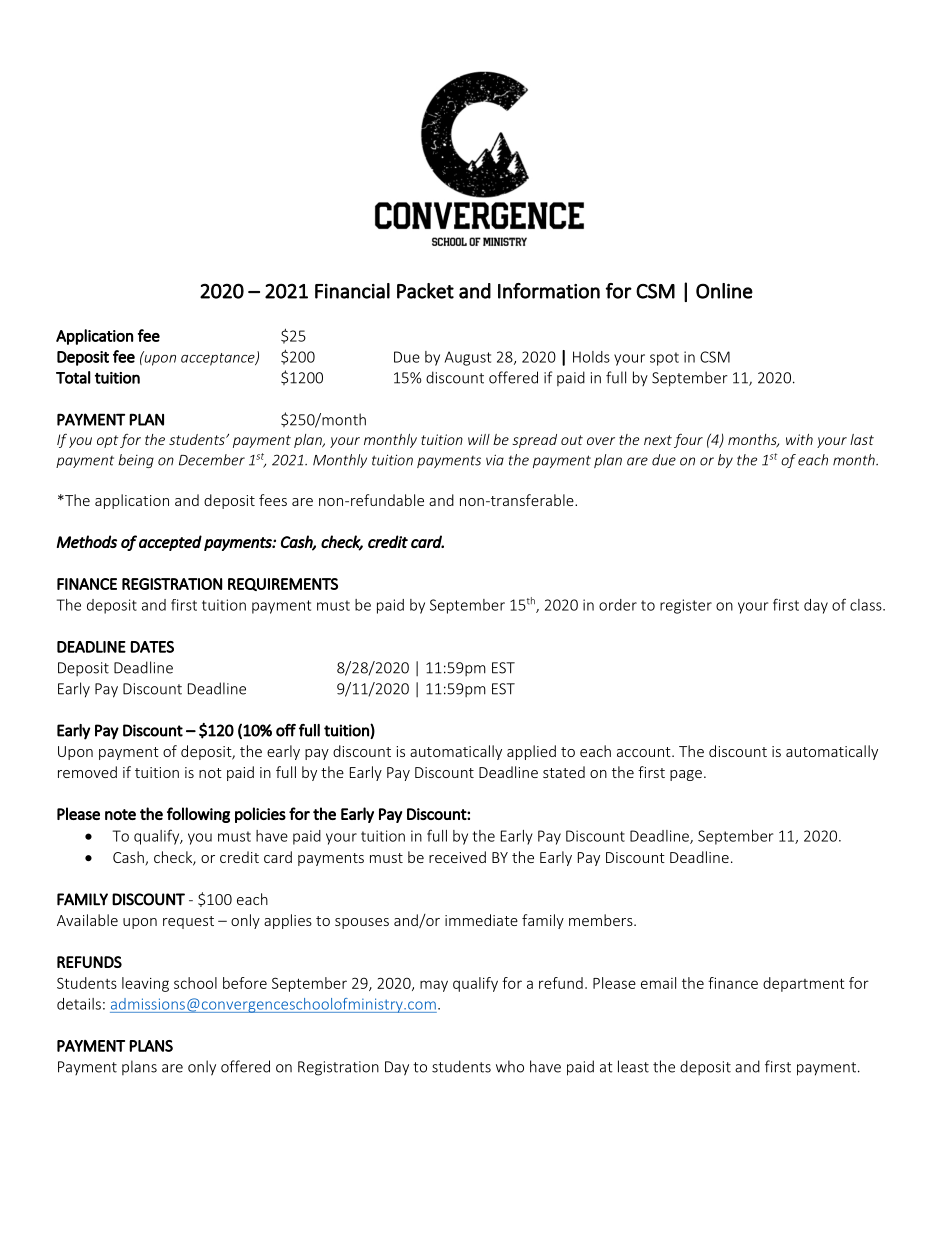 The image size is (952, 1233). I want to click on DATES, so click(152, 647).
